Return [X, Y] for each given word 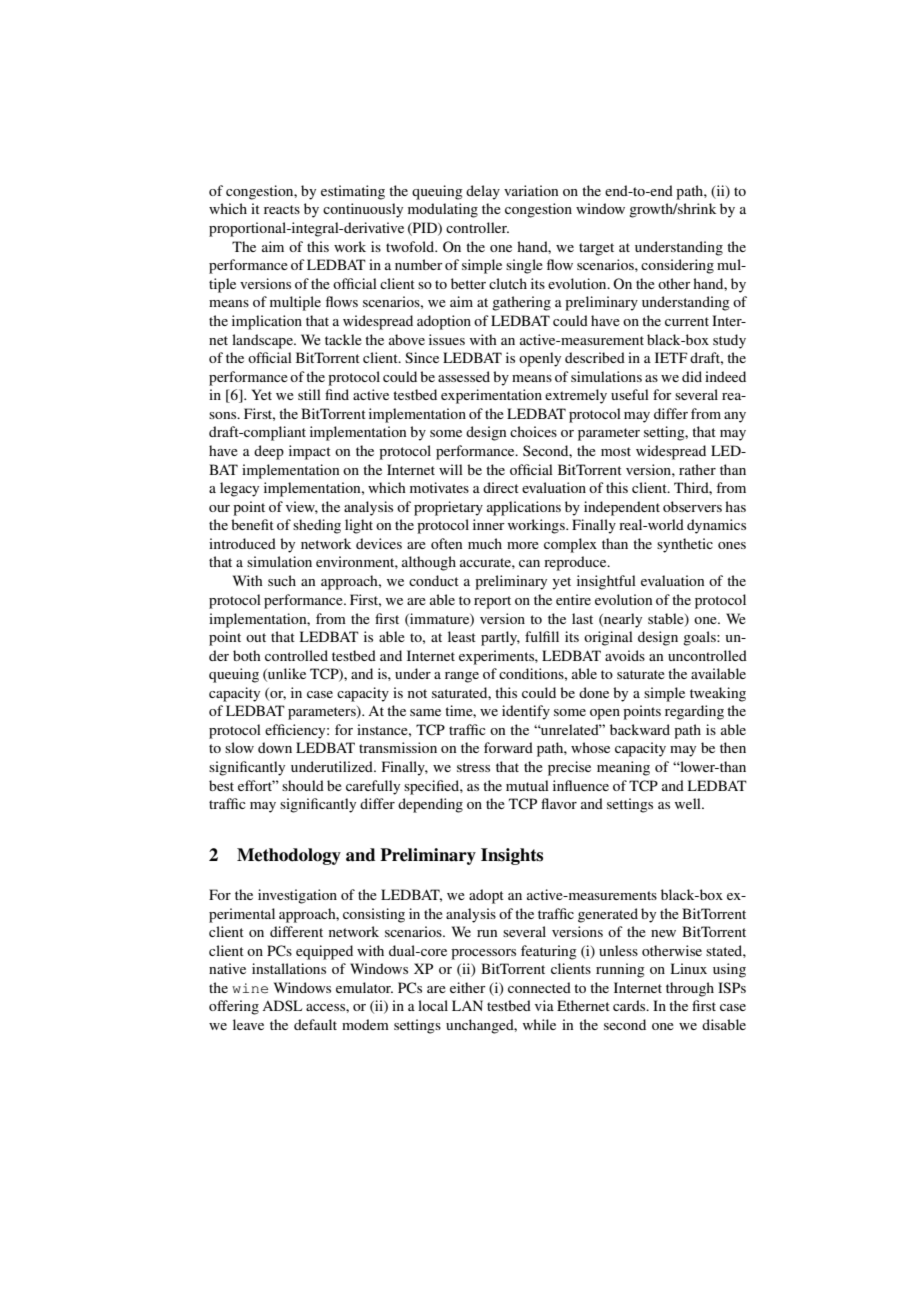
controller [477, 227]
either [468, 987]
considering [677, 266]
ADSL [282, 1005]
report [492, 602]
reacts [282, 209]
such [282, 580]
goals [700, 638]
